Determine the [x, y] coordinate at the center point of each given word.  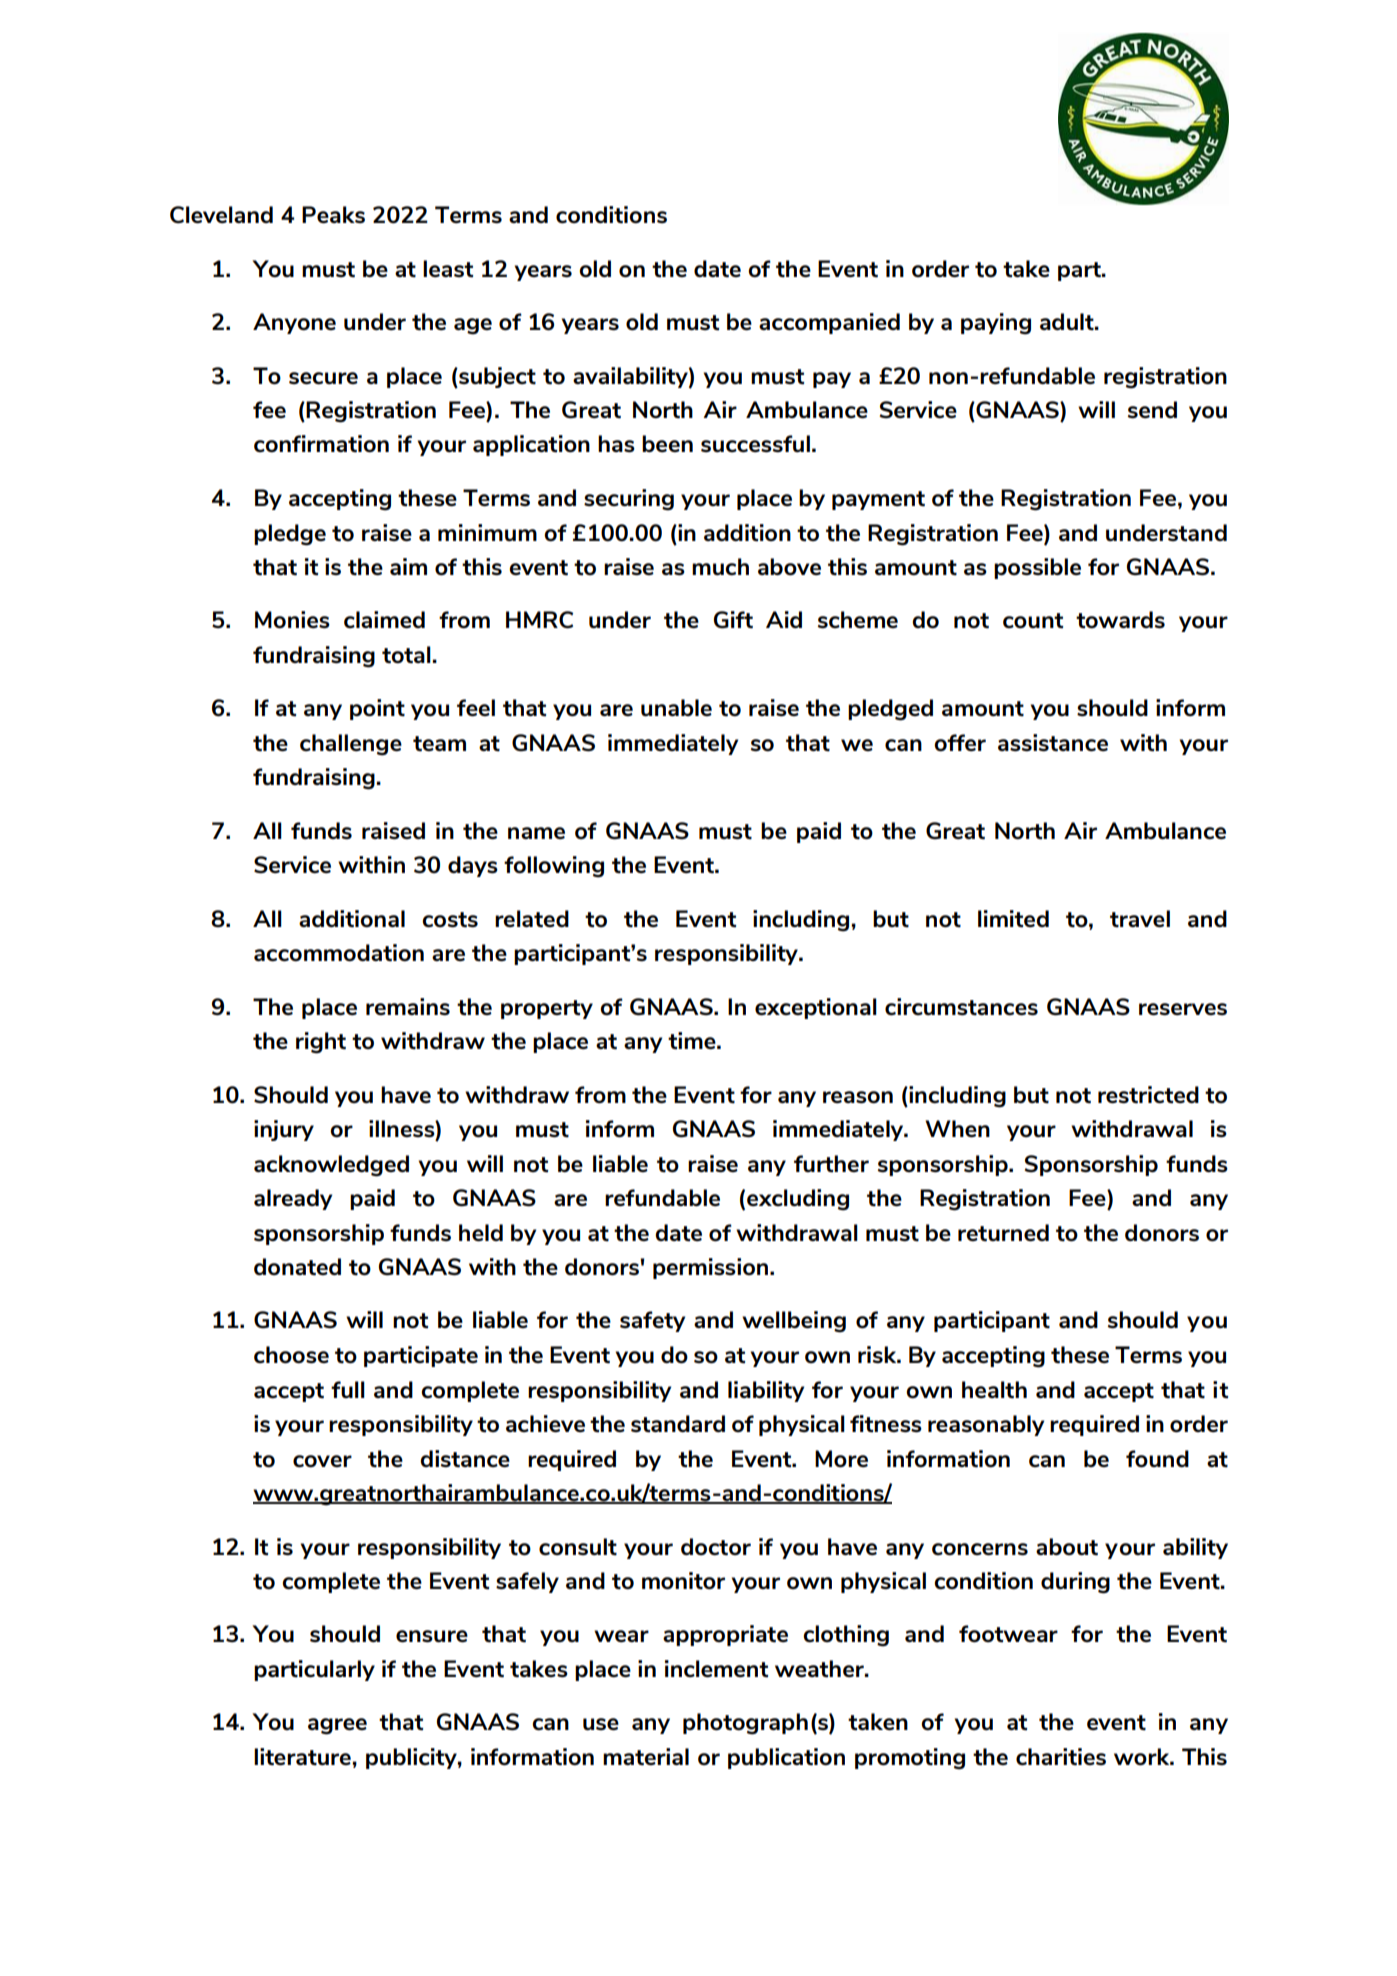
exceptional [816, 1008]
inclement [716, 1669]
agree [337, 1726]
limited [1013, 919]
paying [996, 324]
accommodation [339, 953]
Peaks [333, 214]
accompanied [829, 323]
